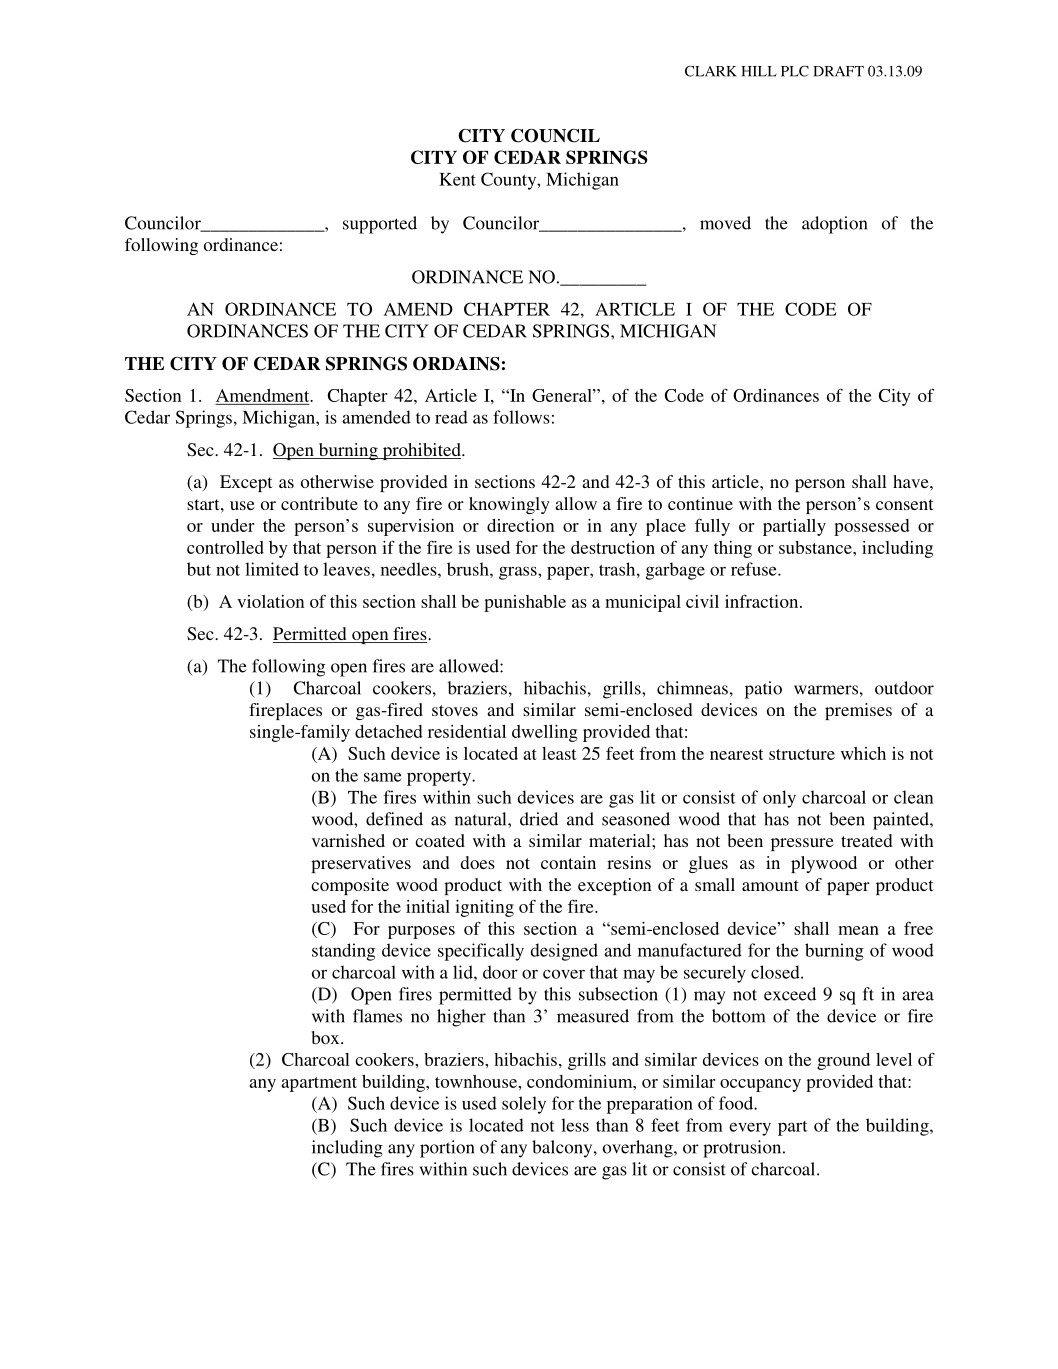 The height and width of the image is (1369, 1058). What do you see at coordinates (326, 1037) in the image?
I see `box` at bounding box center [326, 1037].
